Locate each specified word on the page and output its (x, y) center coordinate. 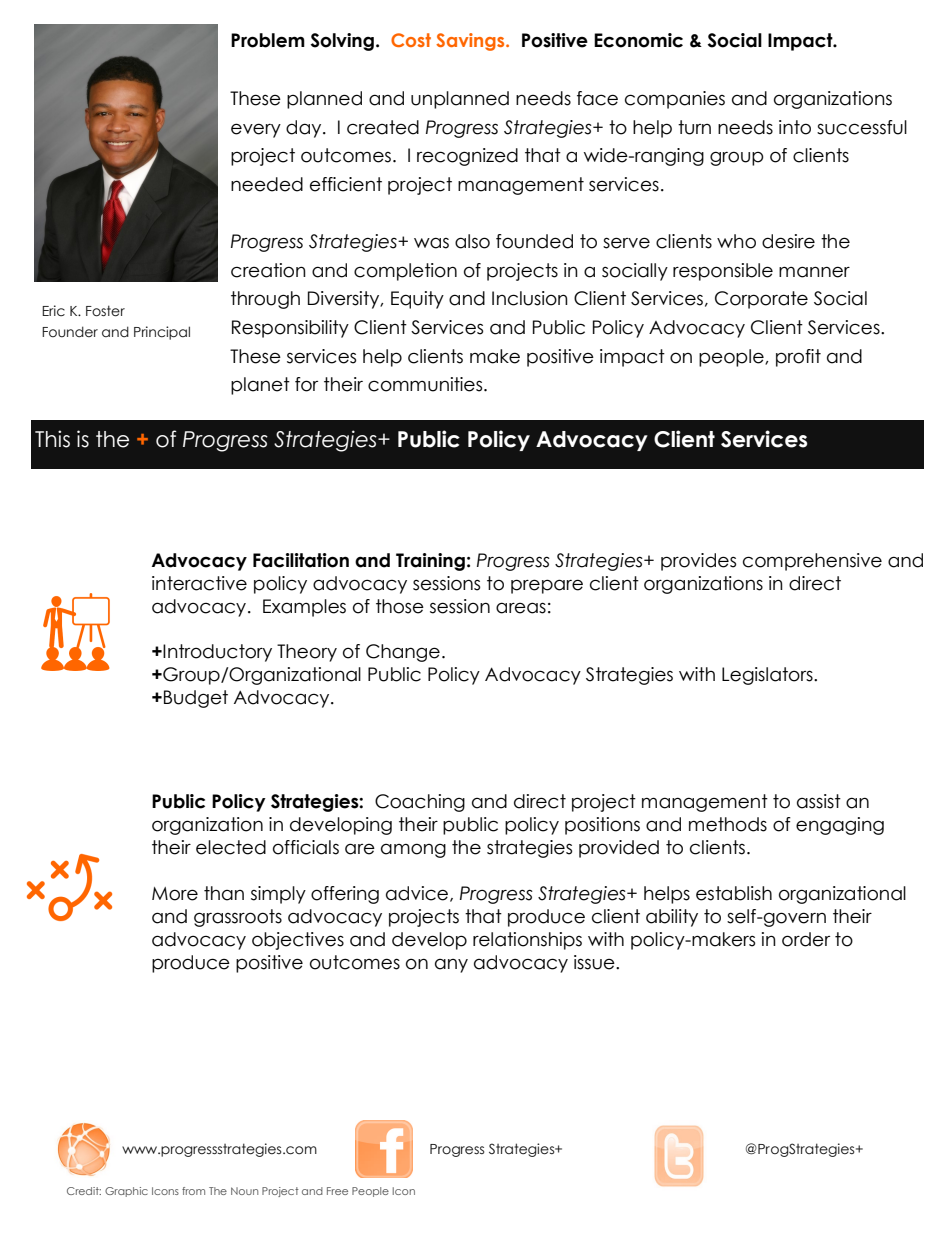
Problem (268, 40)
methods (728, 824)
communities (426, 384)
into (795, 127)
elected (231, 847)
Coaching (420, 803)
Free (337, 1191)
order (806, 939)
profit (798, 358)
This (52, 439)
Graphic (126, 1192)
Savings (471, 42)
